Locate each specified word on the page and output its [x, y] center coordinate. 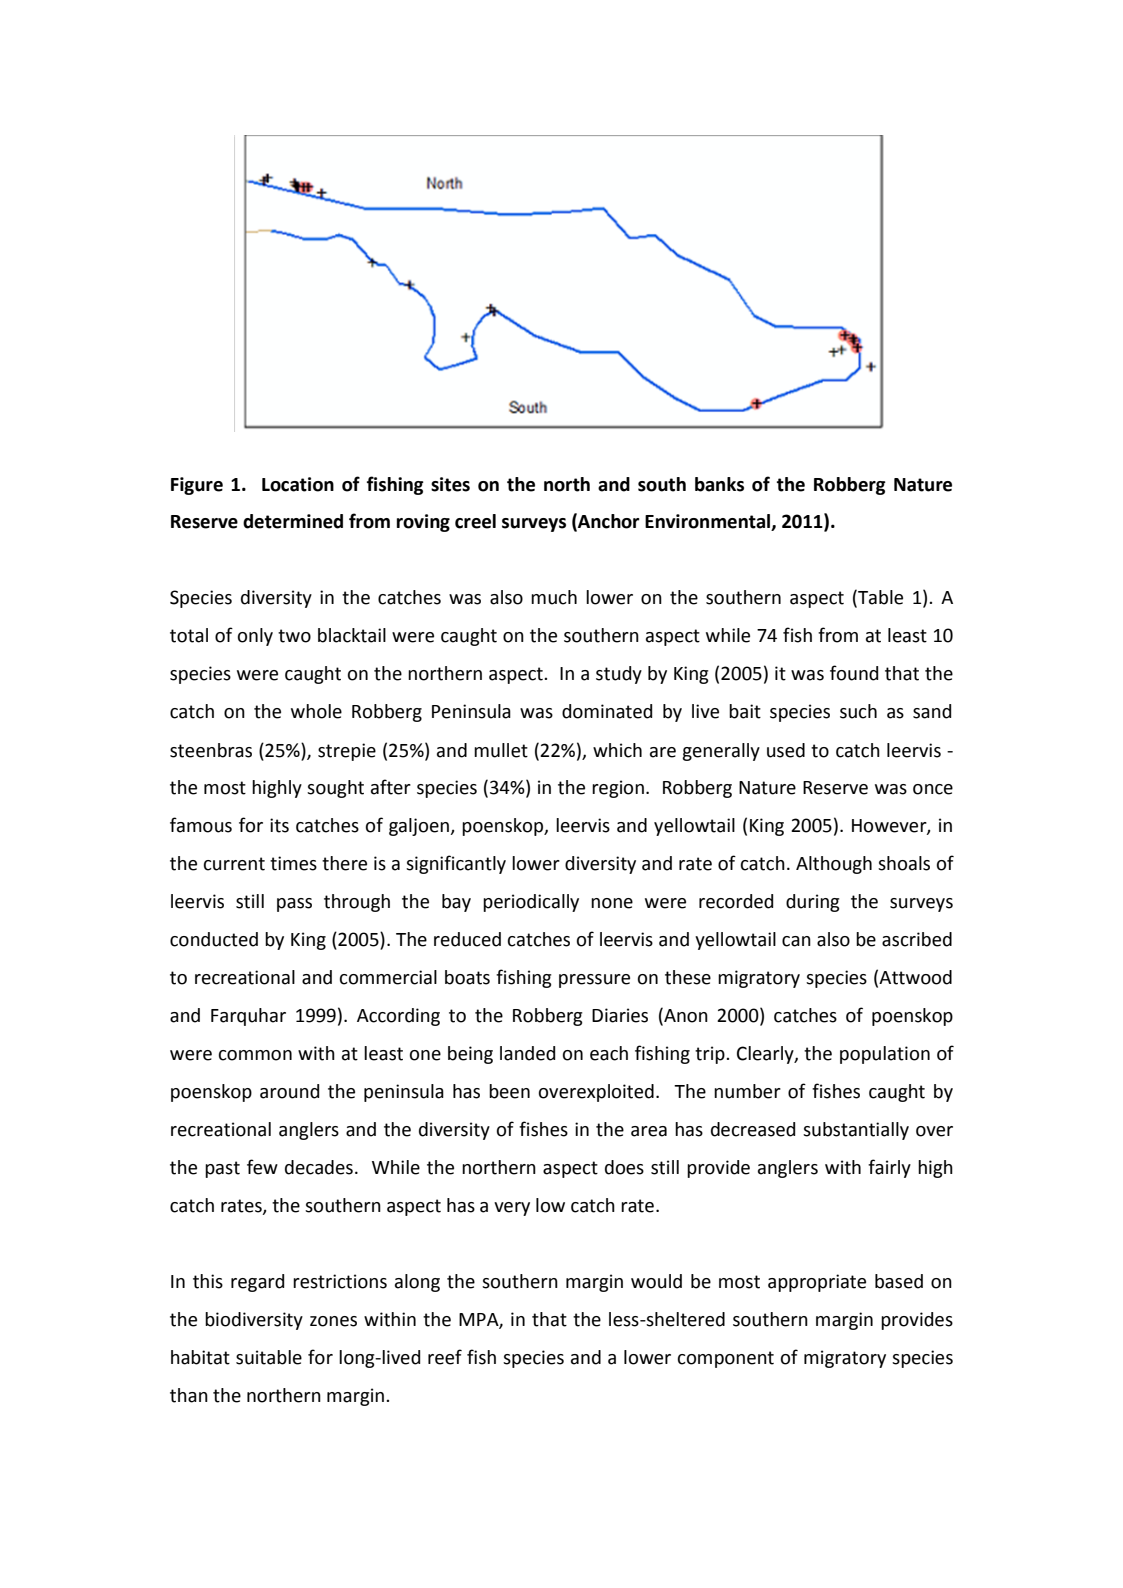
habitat [200, 1357]
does [624, 1167]
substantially [856, 1131]
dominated [607, 711]
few [262, 1167]
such [858, 711]
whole [316, 711]
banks [719, 484]
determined [293, 521]
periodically [531, 903]
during [813, 903]
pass [294, 905]
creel [475, 521]
